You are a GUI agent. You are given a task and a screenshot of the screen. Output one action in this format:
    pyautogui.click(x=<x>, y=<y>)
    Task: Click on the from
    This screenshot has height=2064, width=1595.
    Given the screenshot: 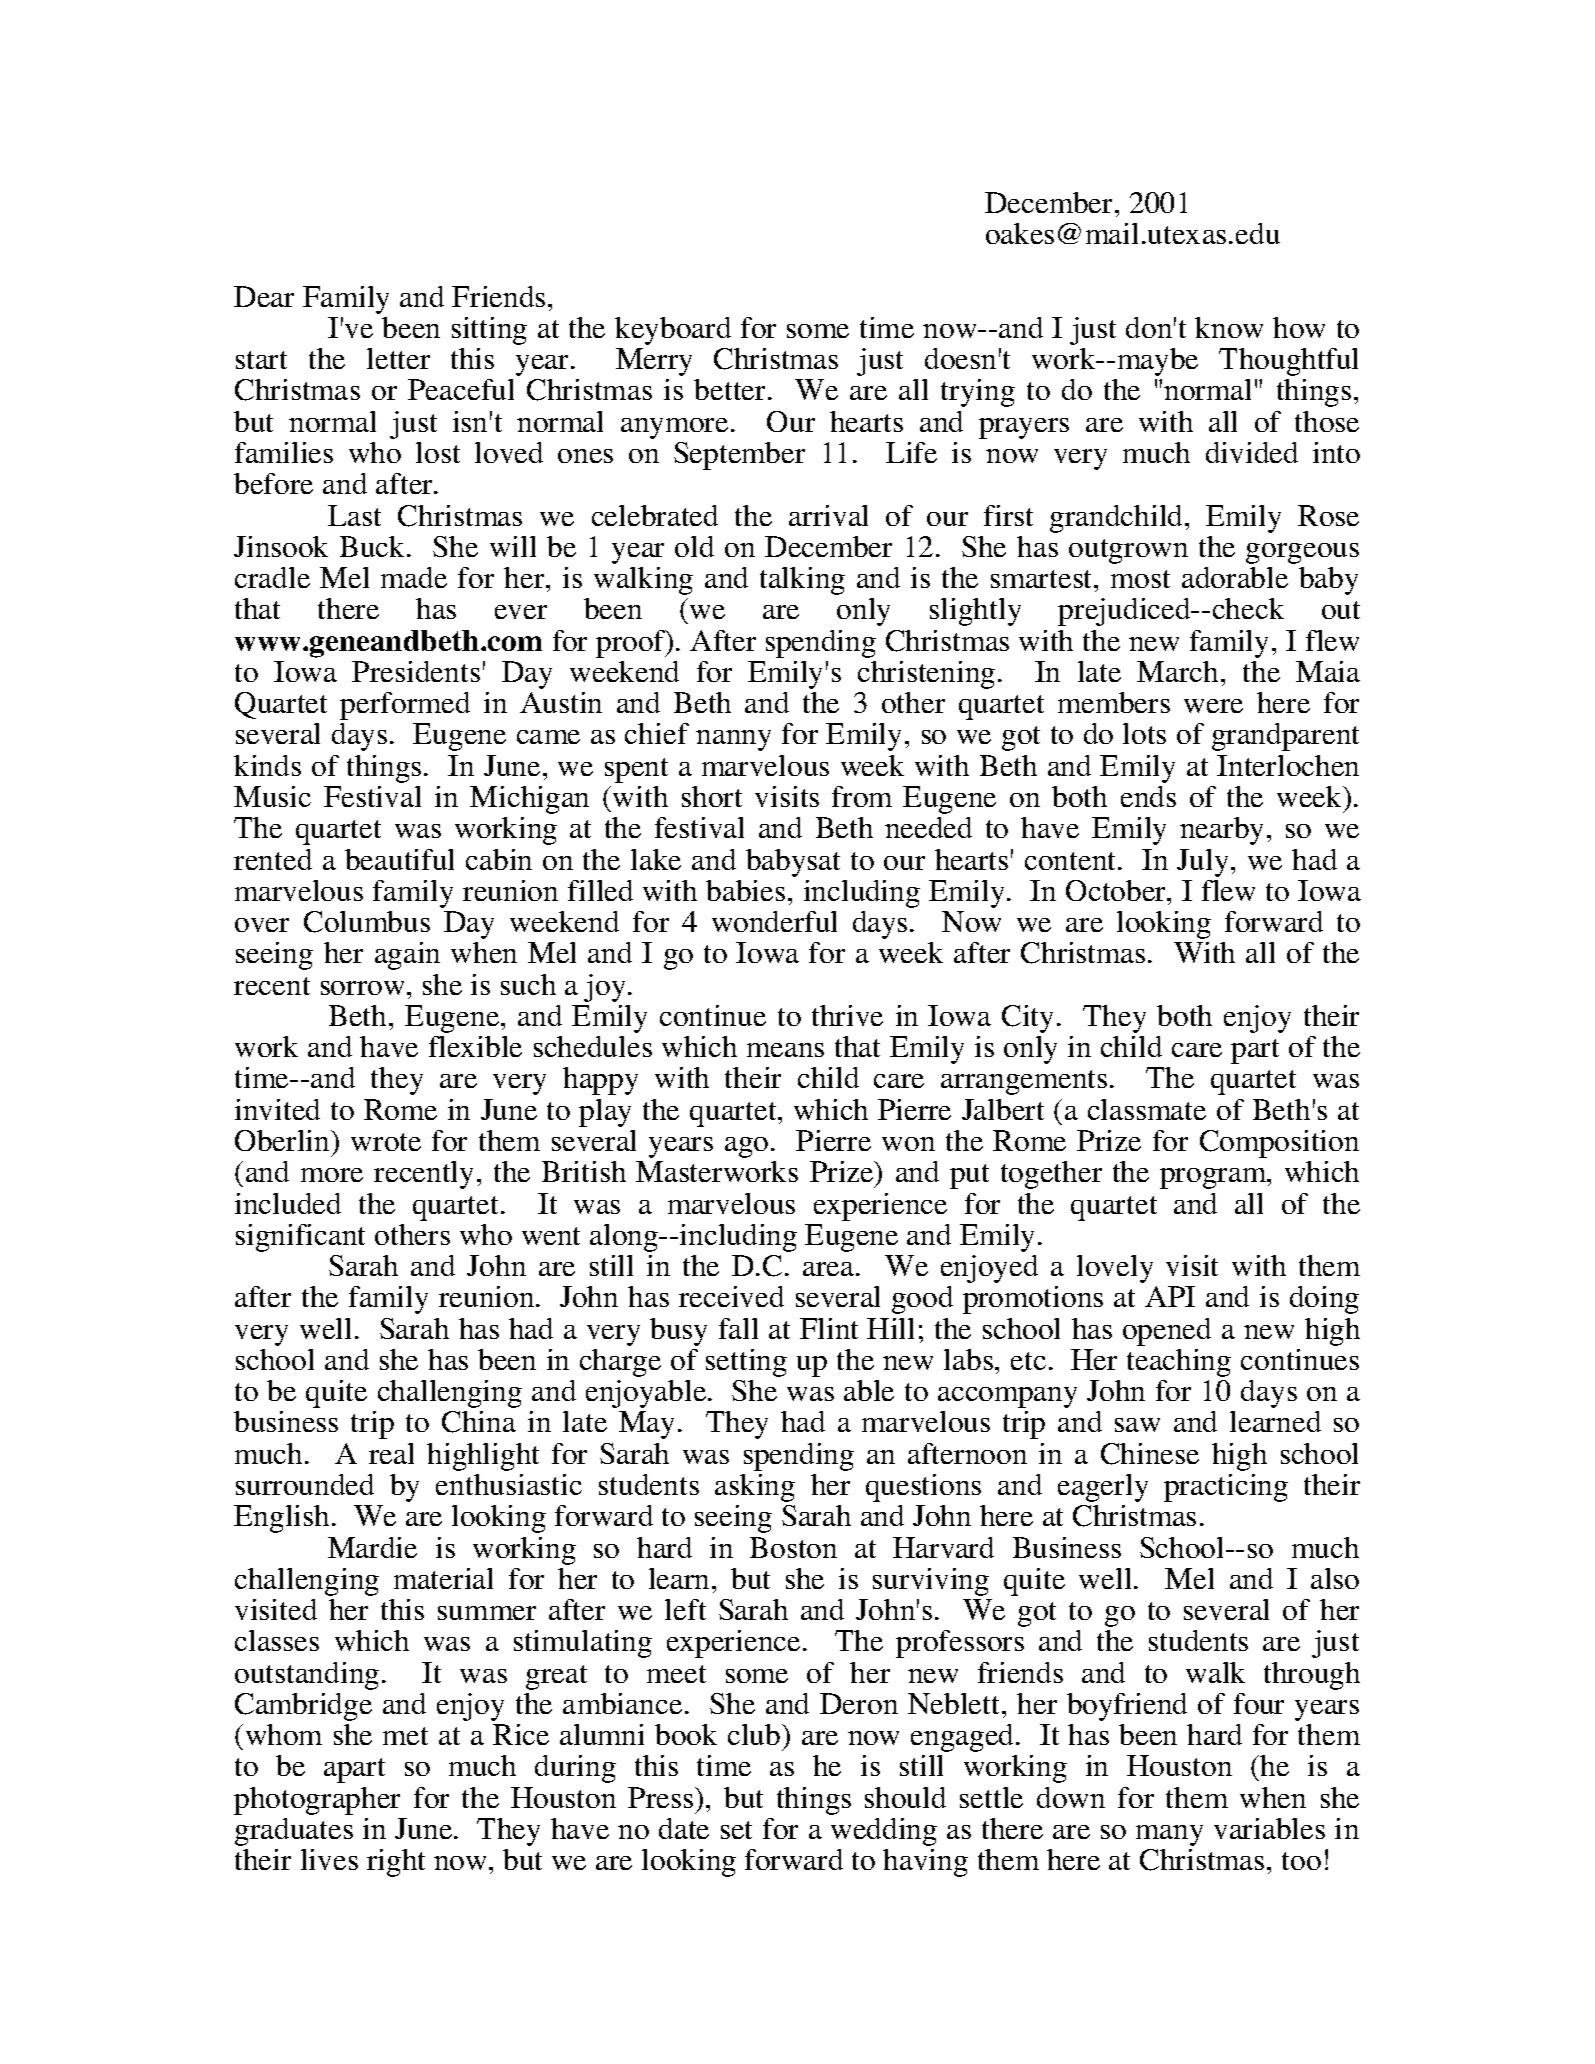 What is the action you would take?
    pyautogui.click(x=862, y=796)
